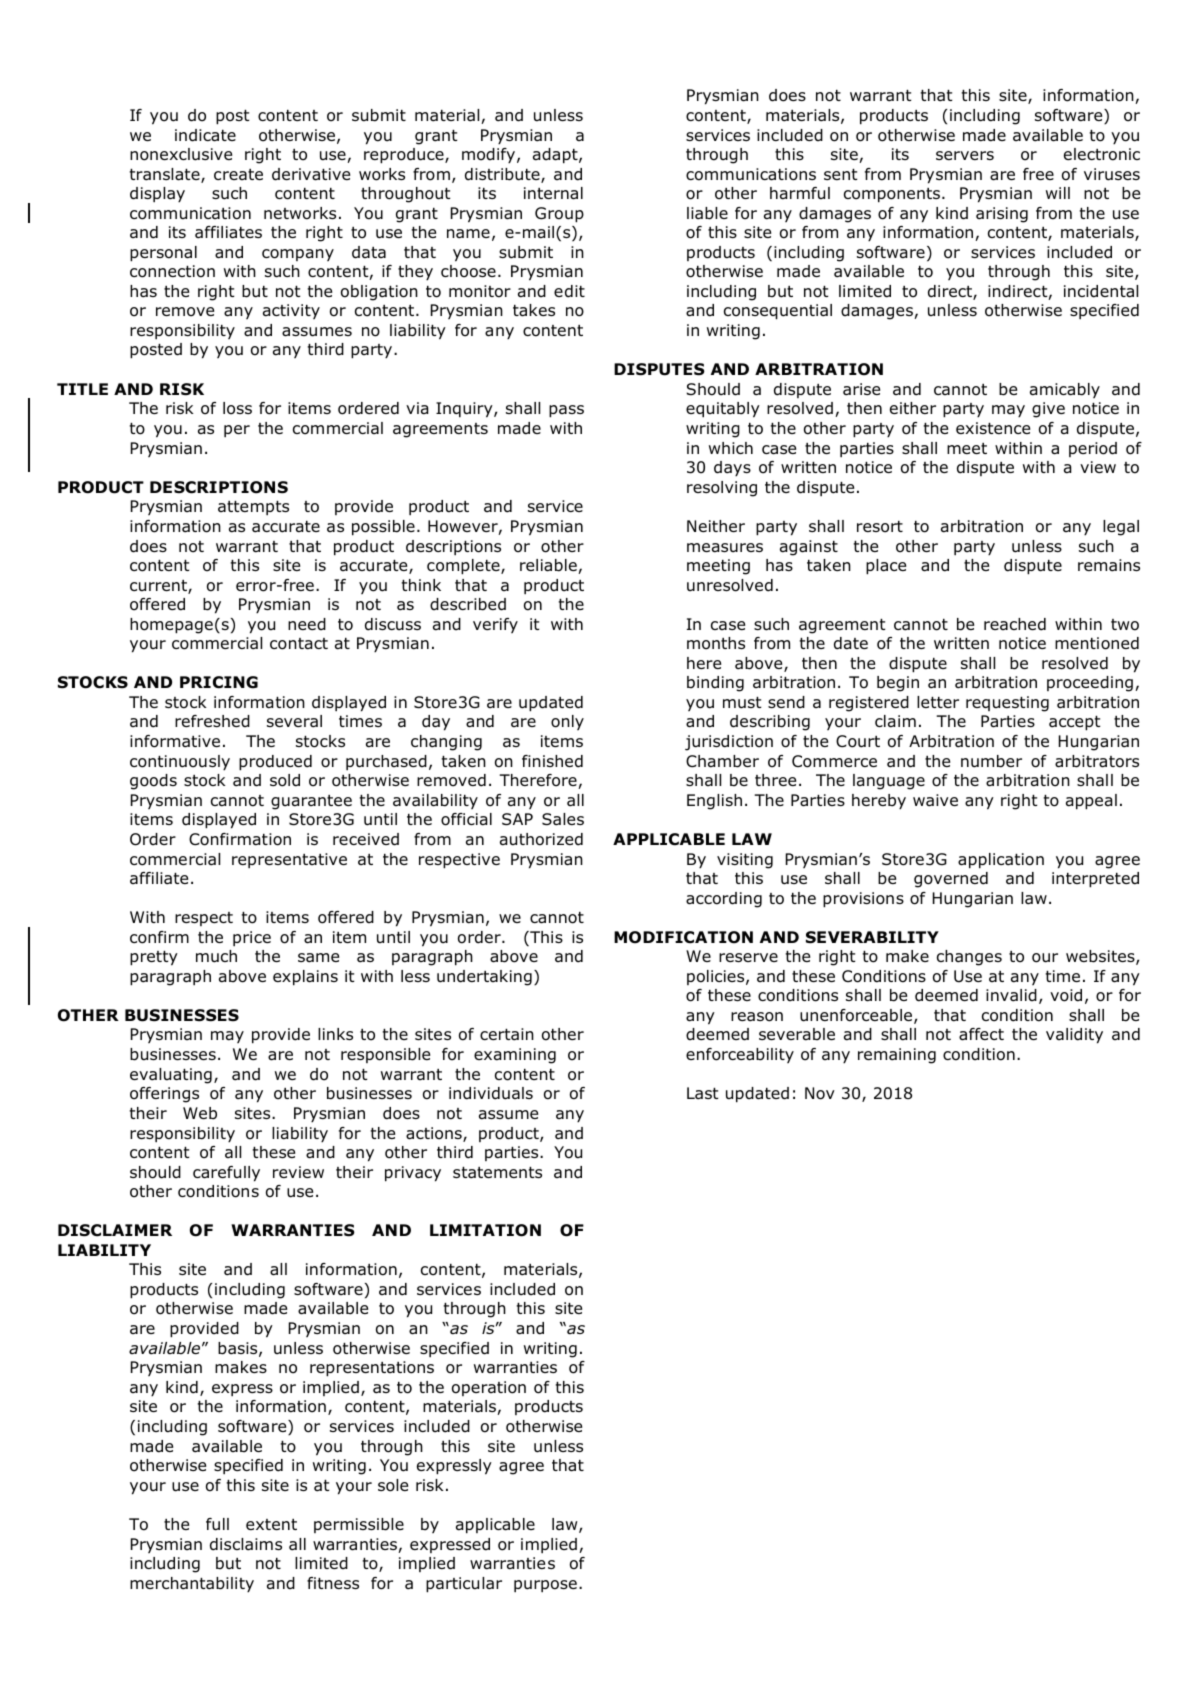  What do you see at coordinates (981, 1034) in the document?
I see `affect` at bounding box center [981, 1034].
